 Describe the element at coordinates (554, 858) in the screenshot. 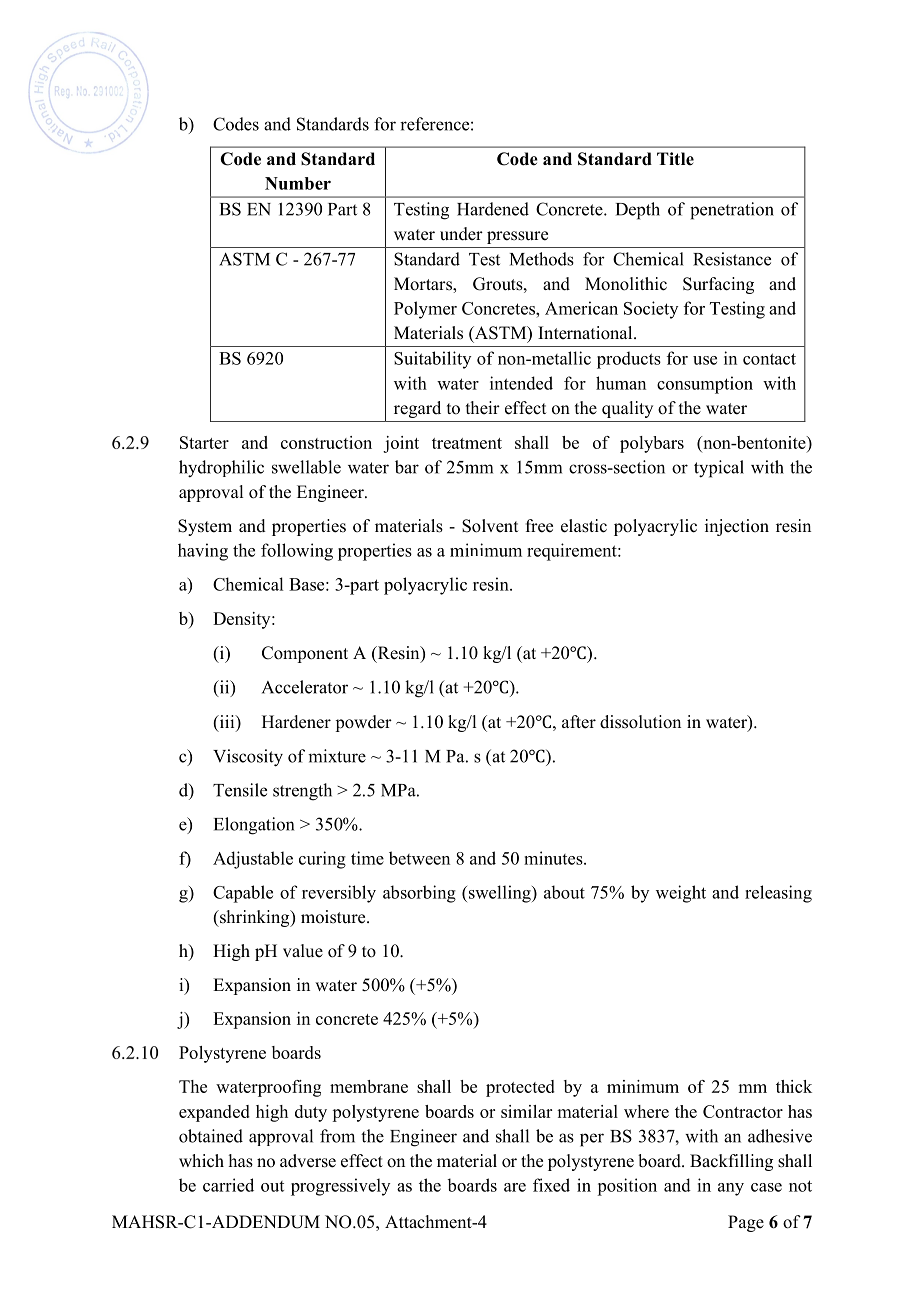

I see `minutes` at that location.
